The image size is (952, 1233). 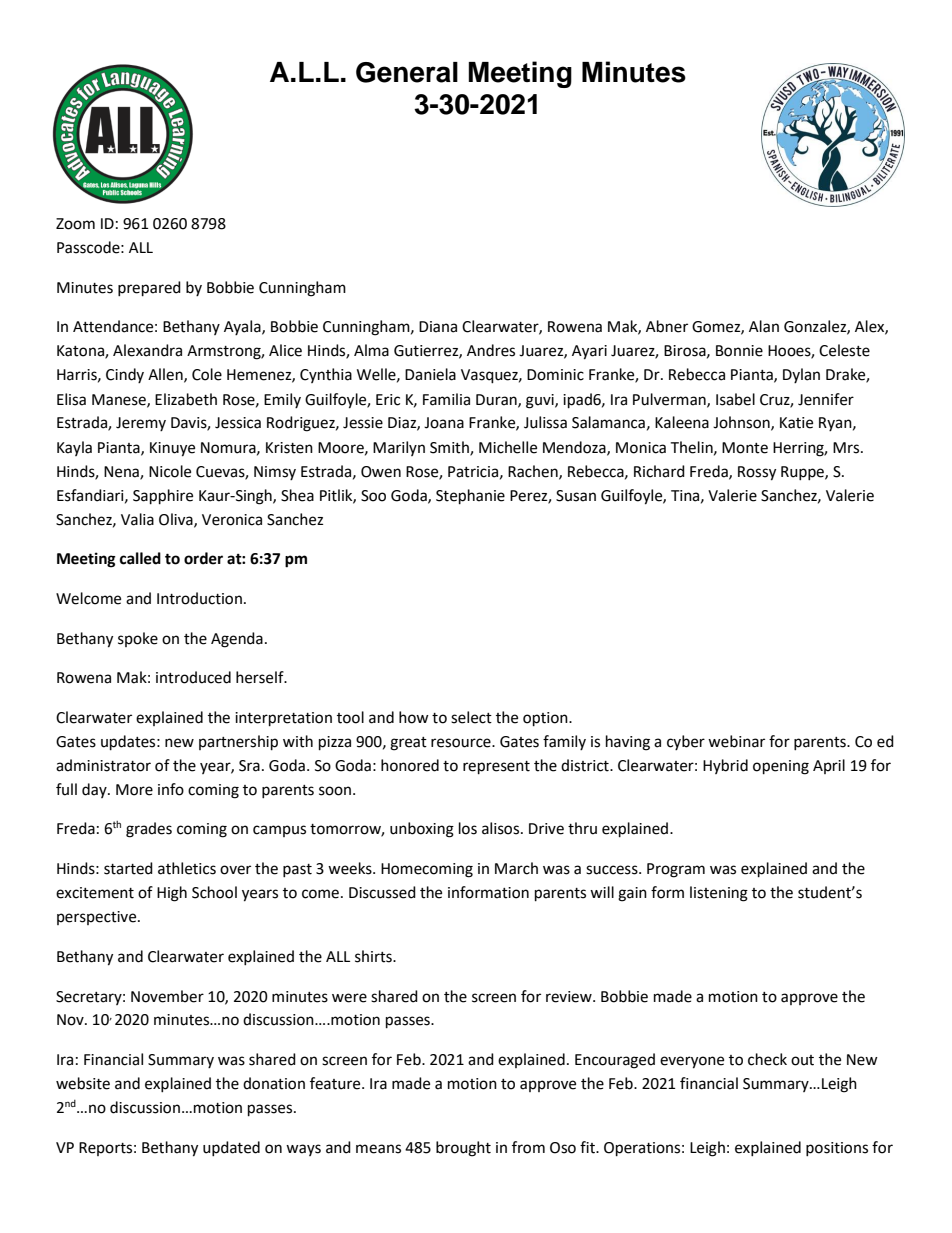 I want to click on Daniela, so click(x=430, y=374).
